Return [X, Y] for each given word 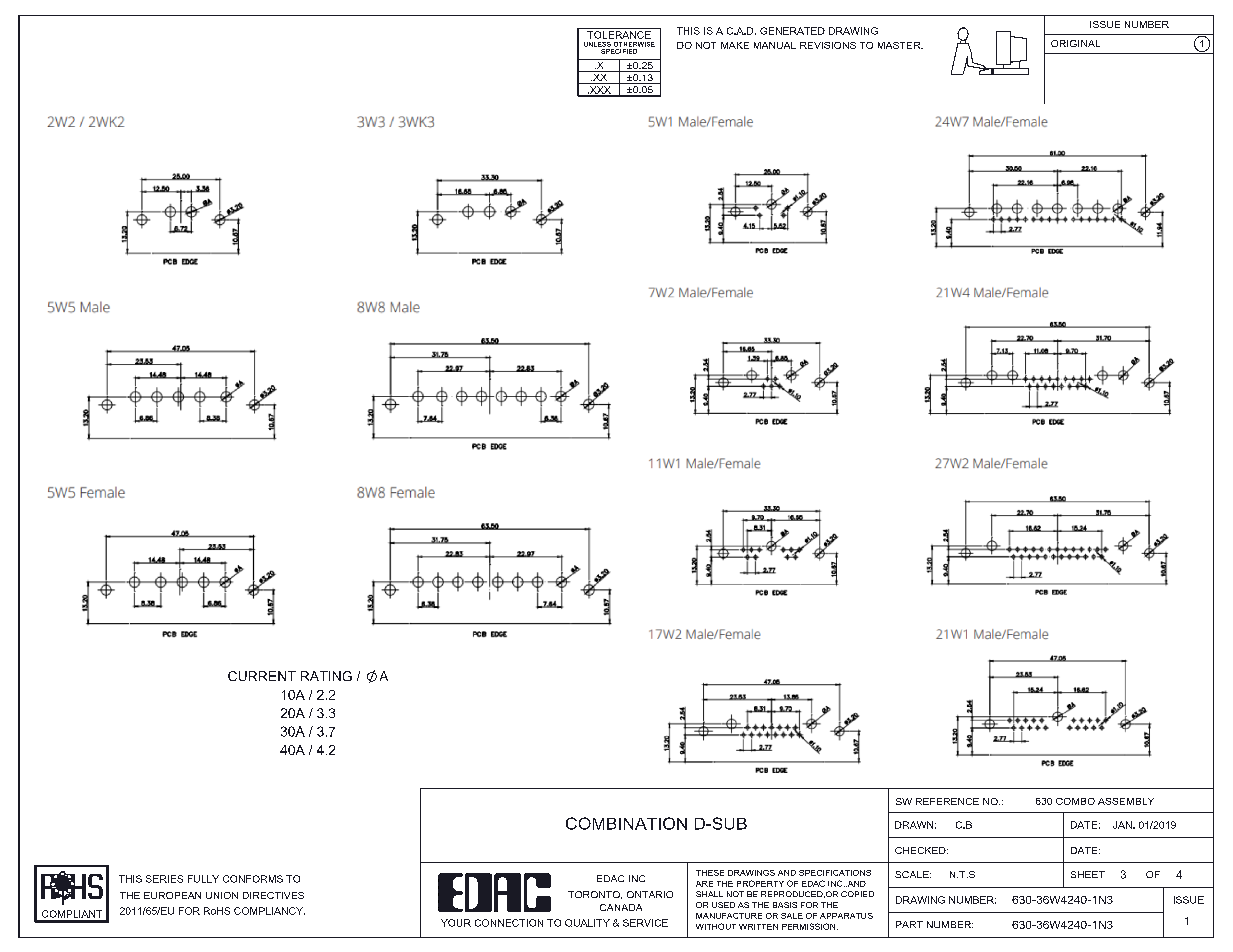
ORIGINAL [1075, 43]
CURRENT [262, 676]
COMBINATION [626, 823]
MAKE [735, 45]
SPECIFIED [619, 50]
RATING [326, 676]
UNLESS [597, 44]
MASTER [900, 45]
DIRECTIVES [273, 895]
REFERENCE [947, 801]
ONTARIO [650, 894]
